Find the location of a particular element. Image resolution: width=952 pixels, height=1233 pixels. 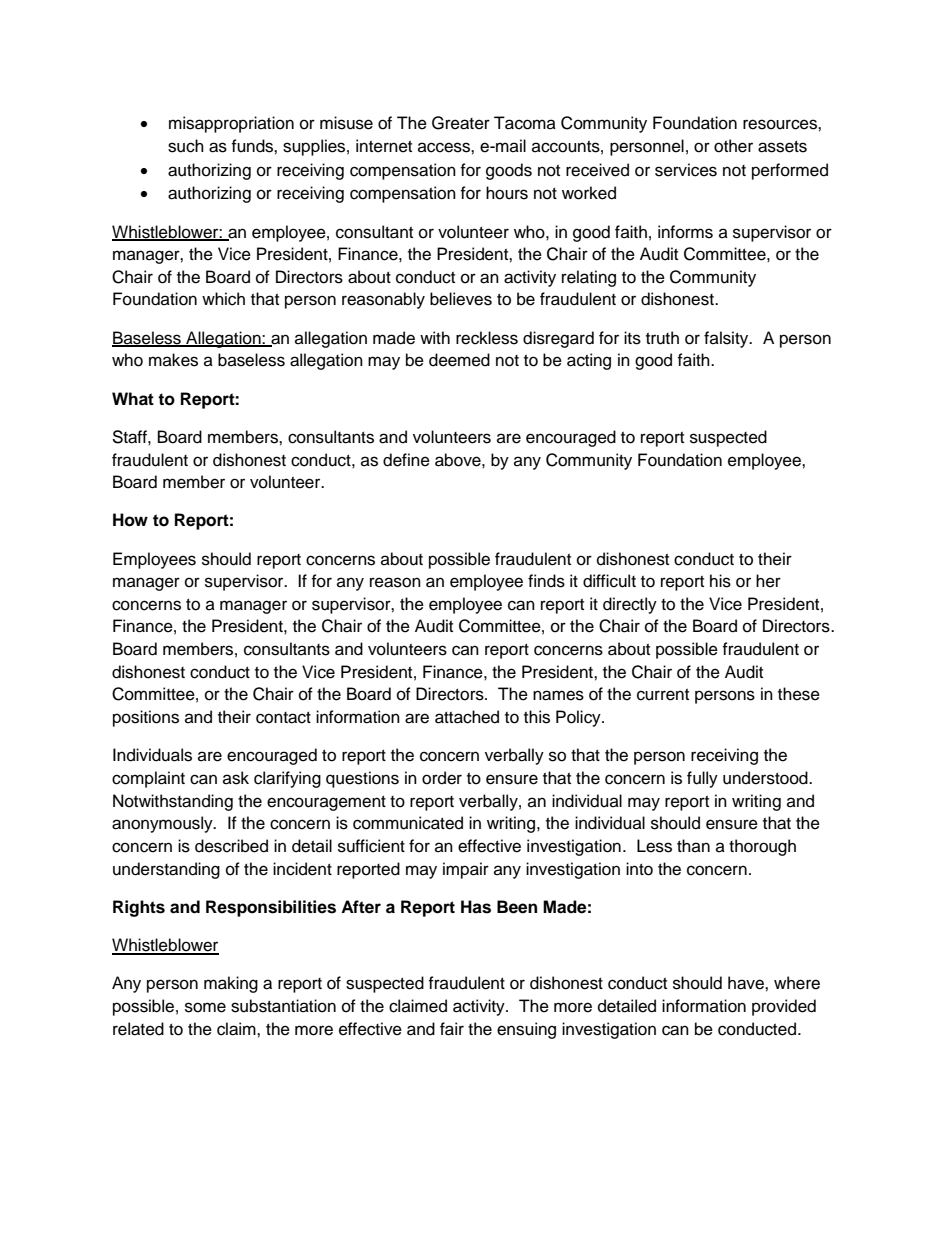

have is located at coordinates (747, 983).
